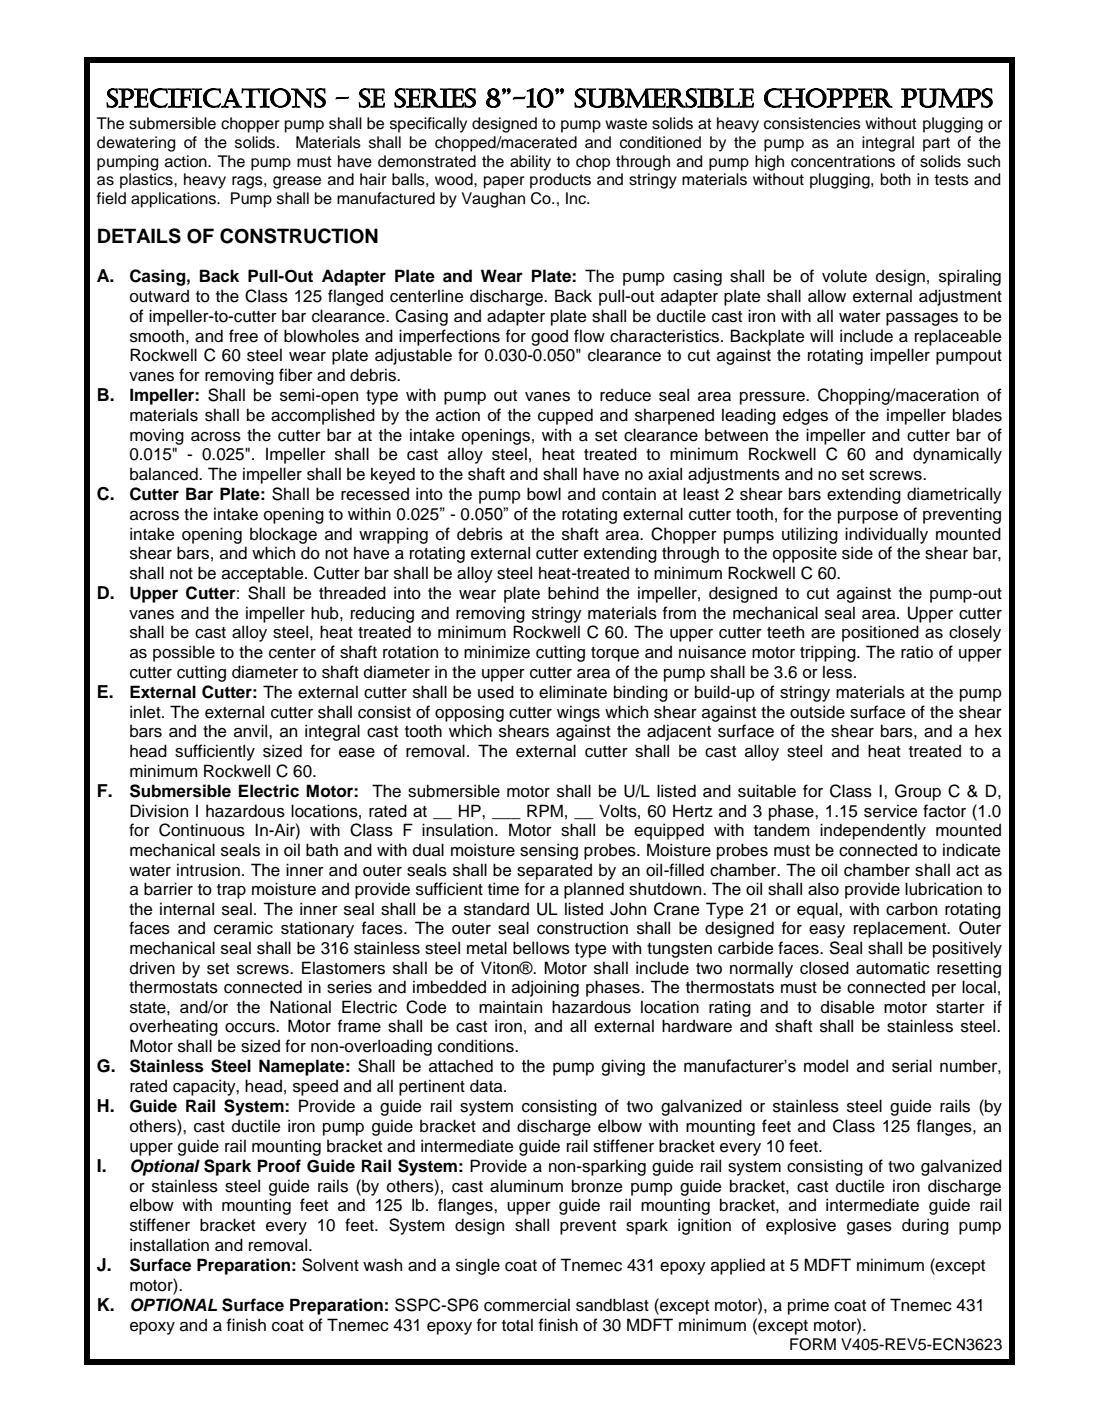  I want to click on adjoining, so click(545, 988).
